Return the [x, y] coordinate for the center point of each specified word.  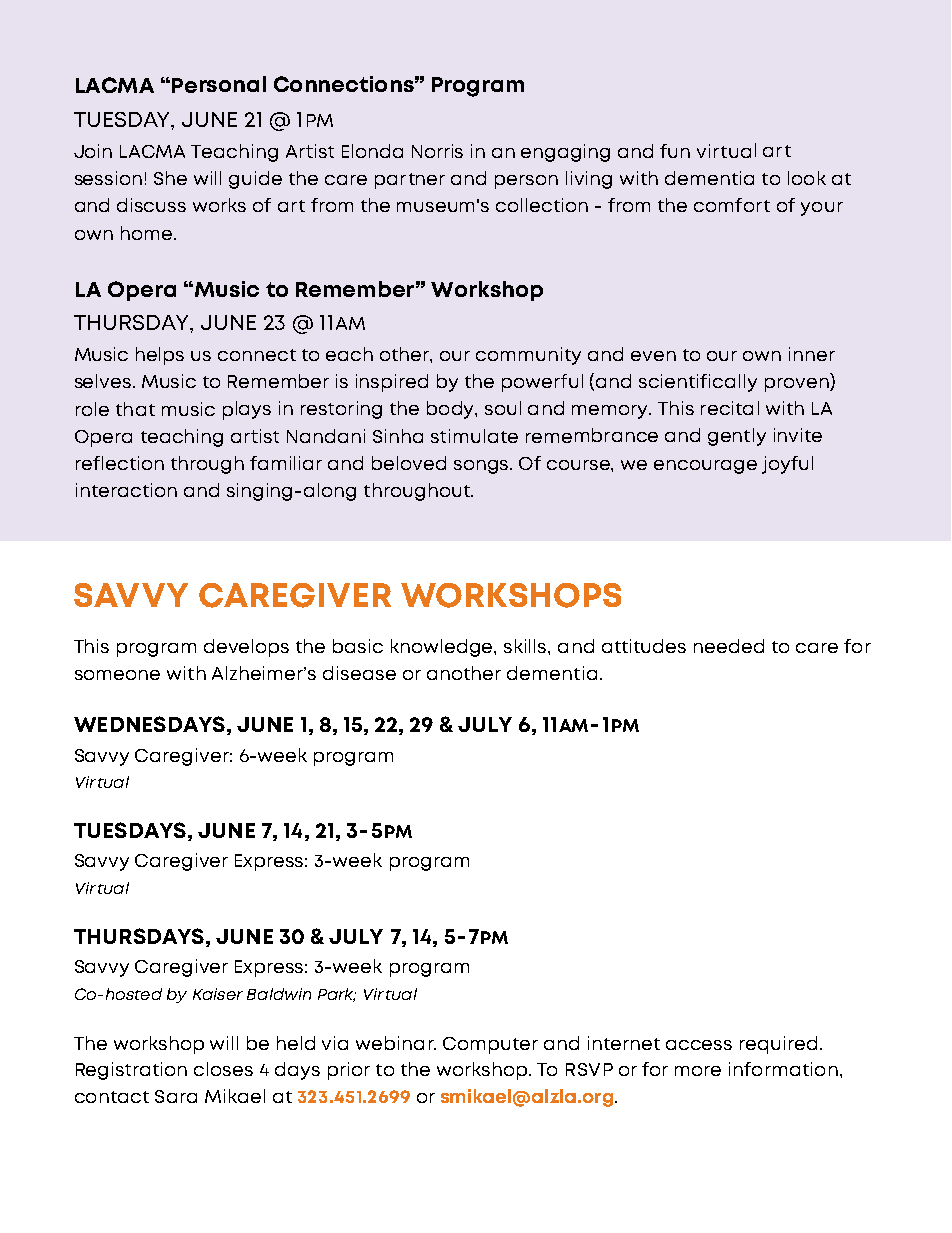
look [807, 178]
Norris [437, 151]
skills [526, 646]
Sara [176, 1096]
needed [729, 646]
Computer [490, 1045]
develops [246, 648]
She [170, 178]
